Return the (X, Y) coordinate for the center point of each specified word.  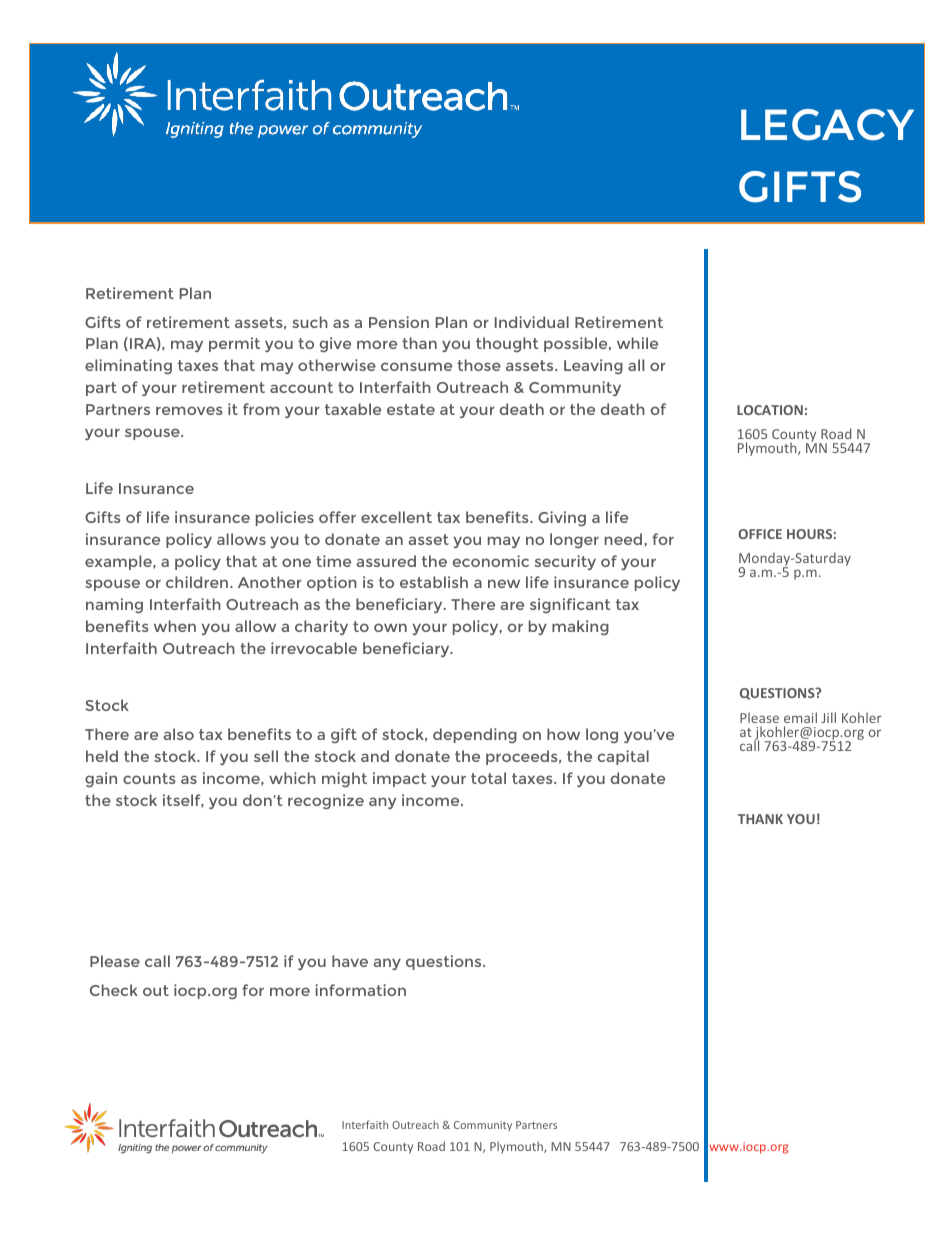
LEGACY (827, 125)
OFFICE (760, 534)
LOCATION (770, 410)
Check (114, 990)
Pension (399, 322)
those (479, 365)
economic (491, 561)
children (198, 582)
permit (234, 344)
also (178, 734)
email (800, 717)
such (310, 322)
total (488, 778)
